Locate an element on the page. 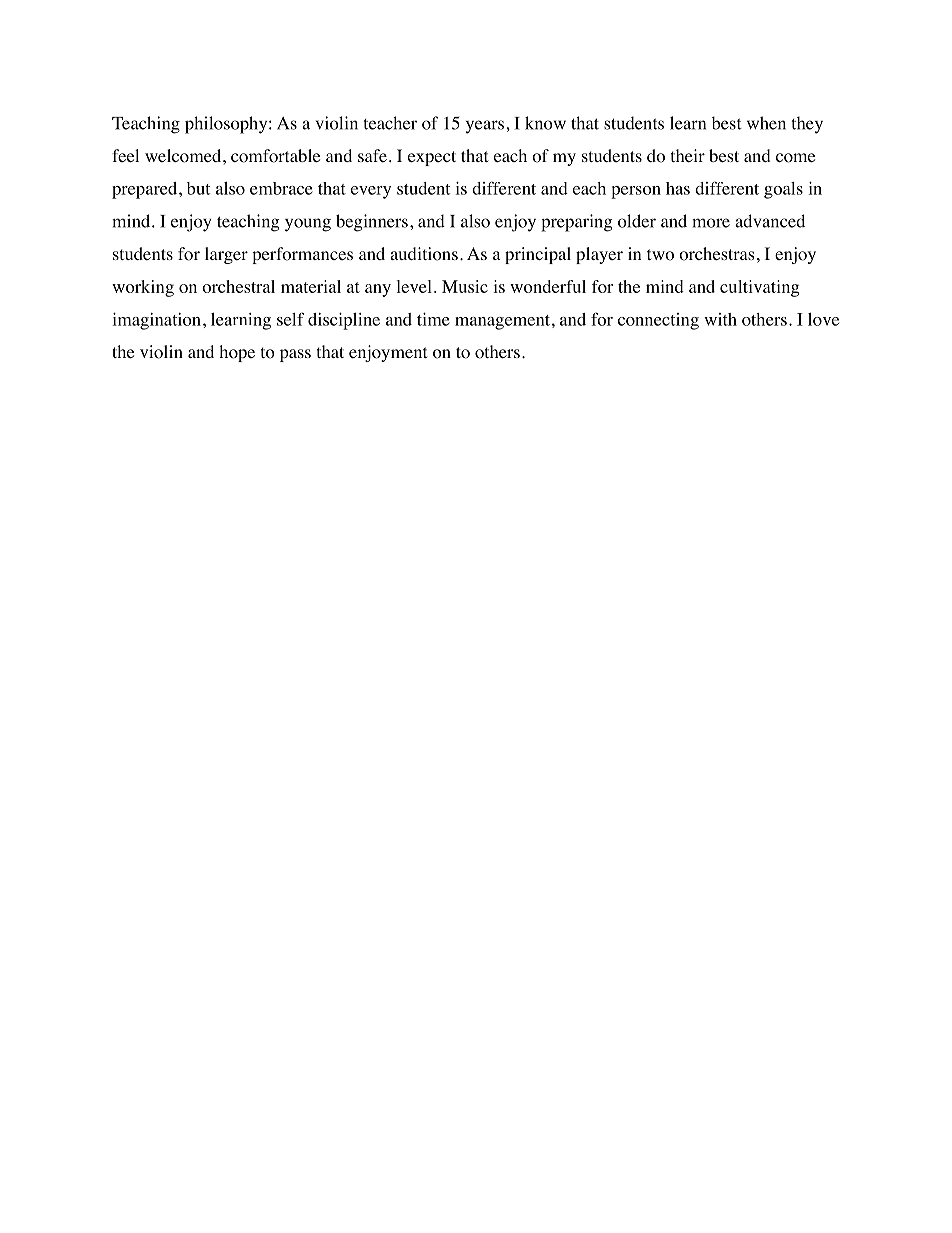 Image resolution: width=952 pixels, height=1233 pixels. but is located at coordinates (198, 188).
